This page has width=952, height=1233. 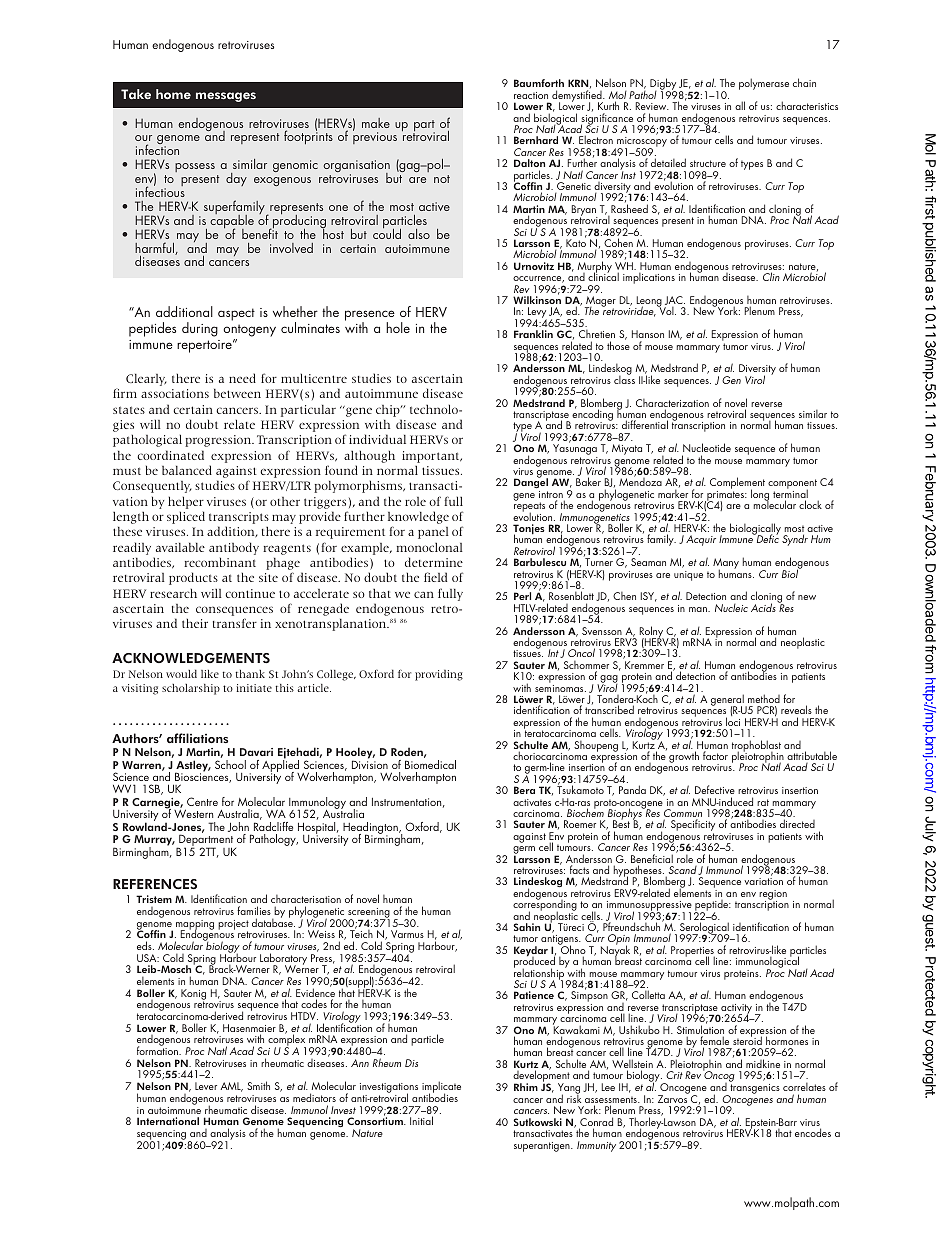 I want to click on polymerase, so click(x=764, y=84).
